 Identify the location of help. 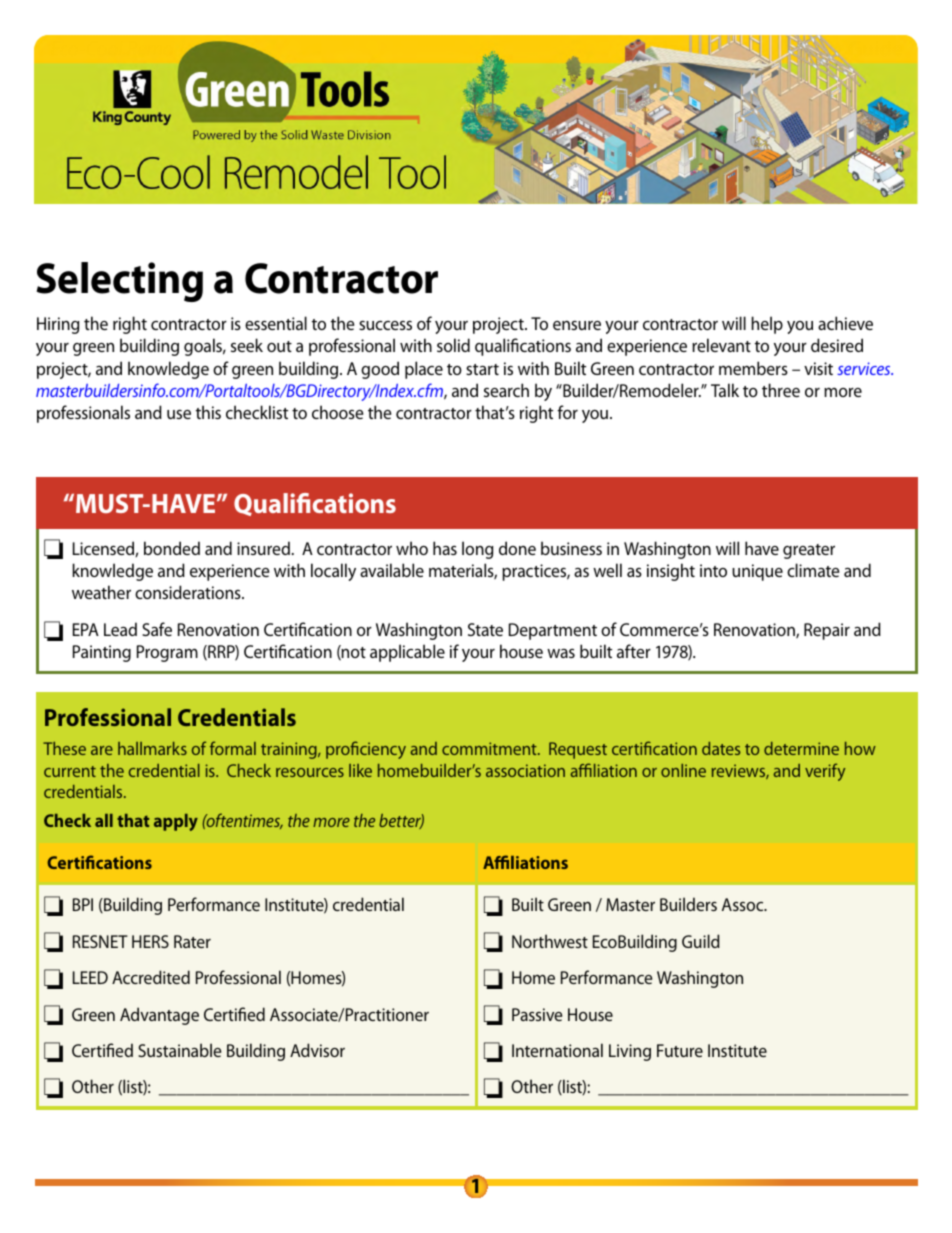
(767, 325).
